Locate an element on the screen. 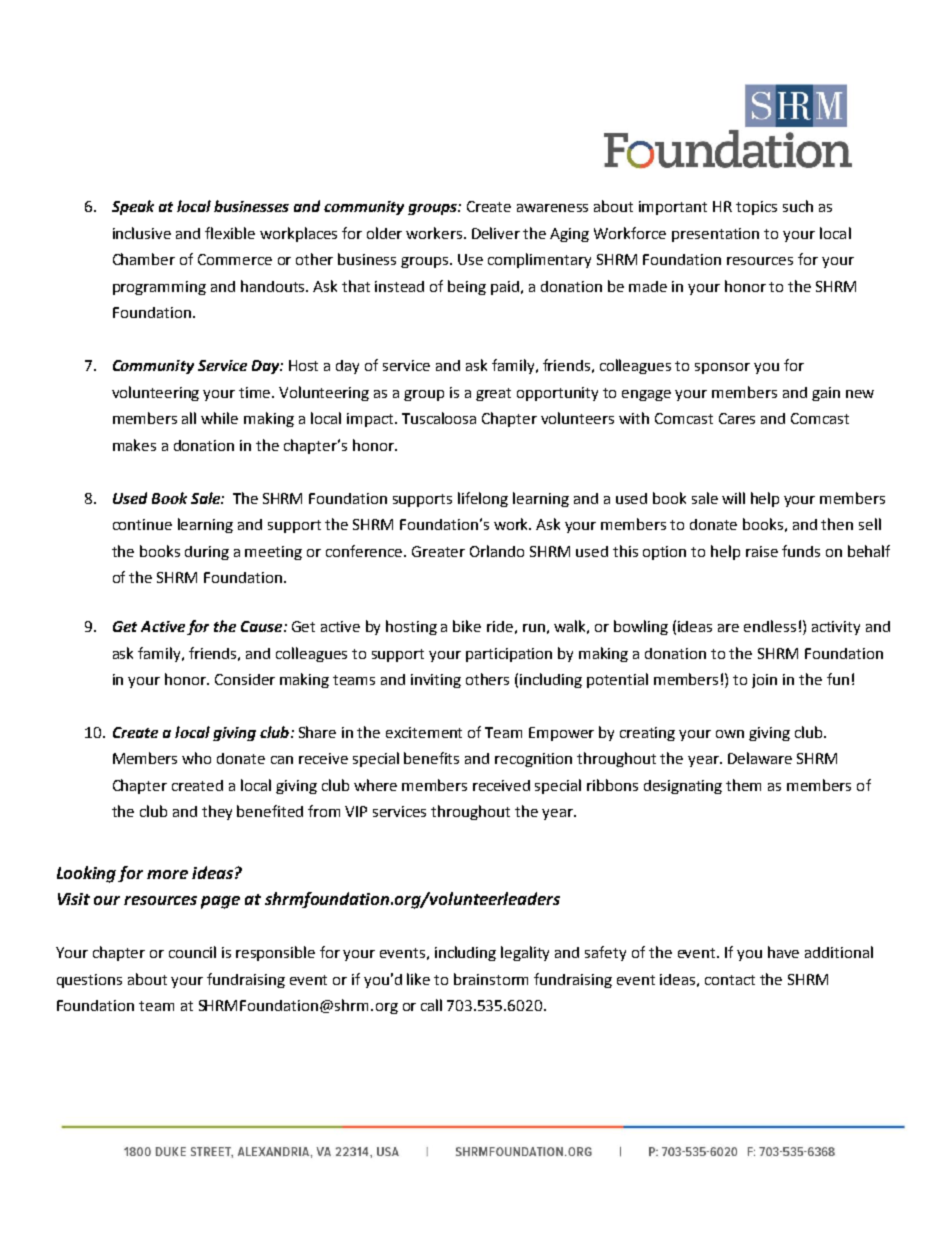  council is located at coordinates (192, 952).
